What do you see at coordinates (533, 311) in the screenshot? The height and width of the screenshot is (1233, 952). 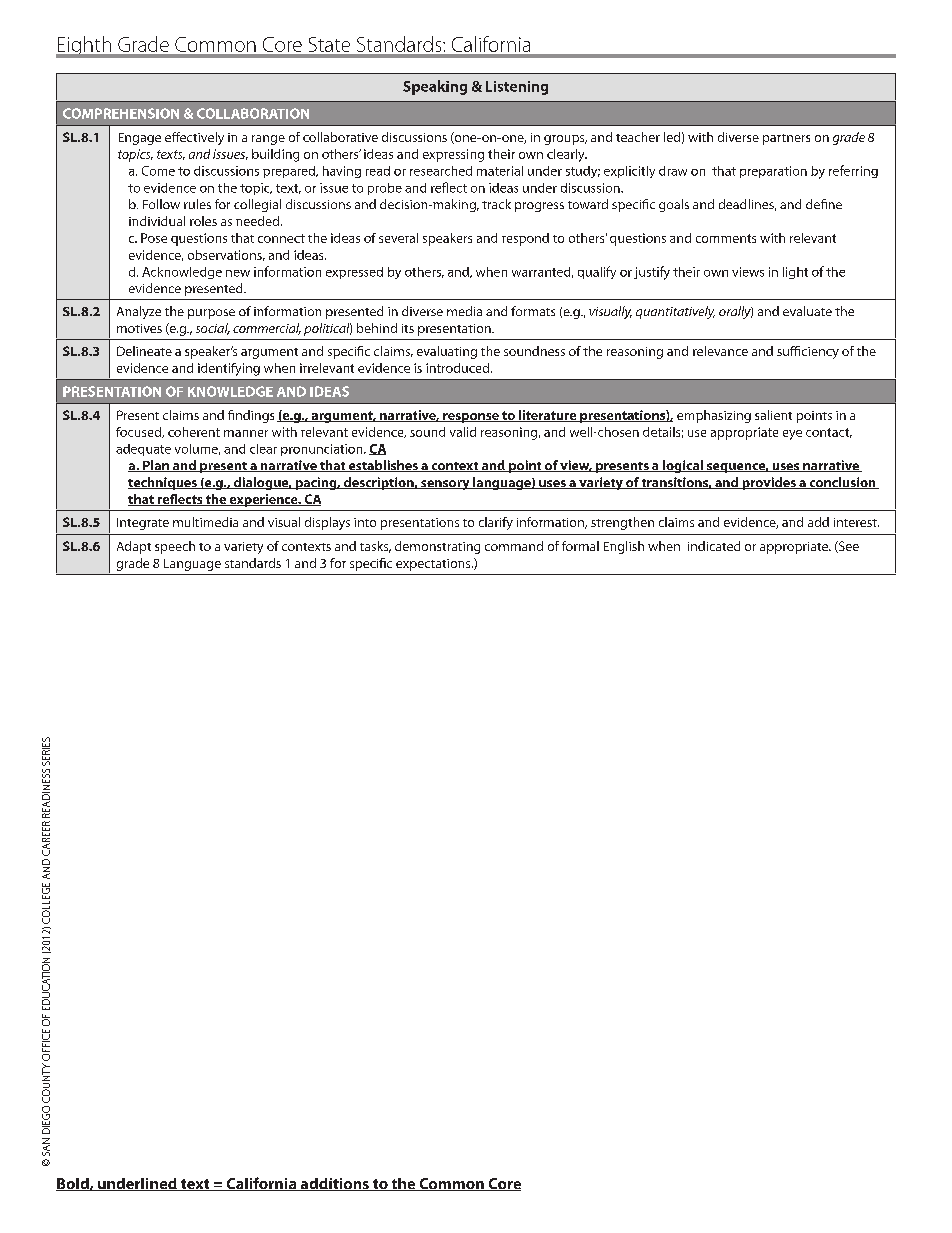 I see `formats` at bounding box center [533, 311].
